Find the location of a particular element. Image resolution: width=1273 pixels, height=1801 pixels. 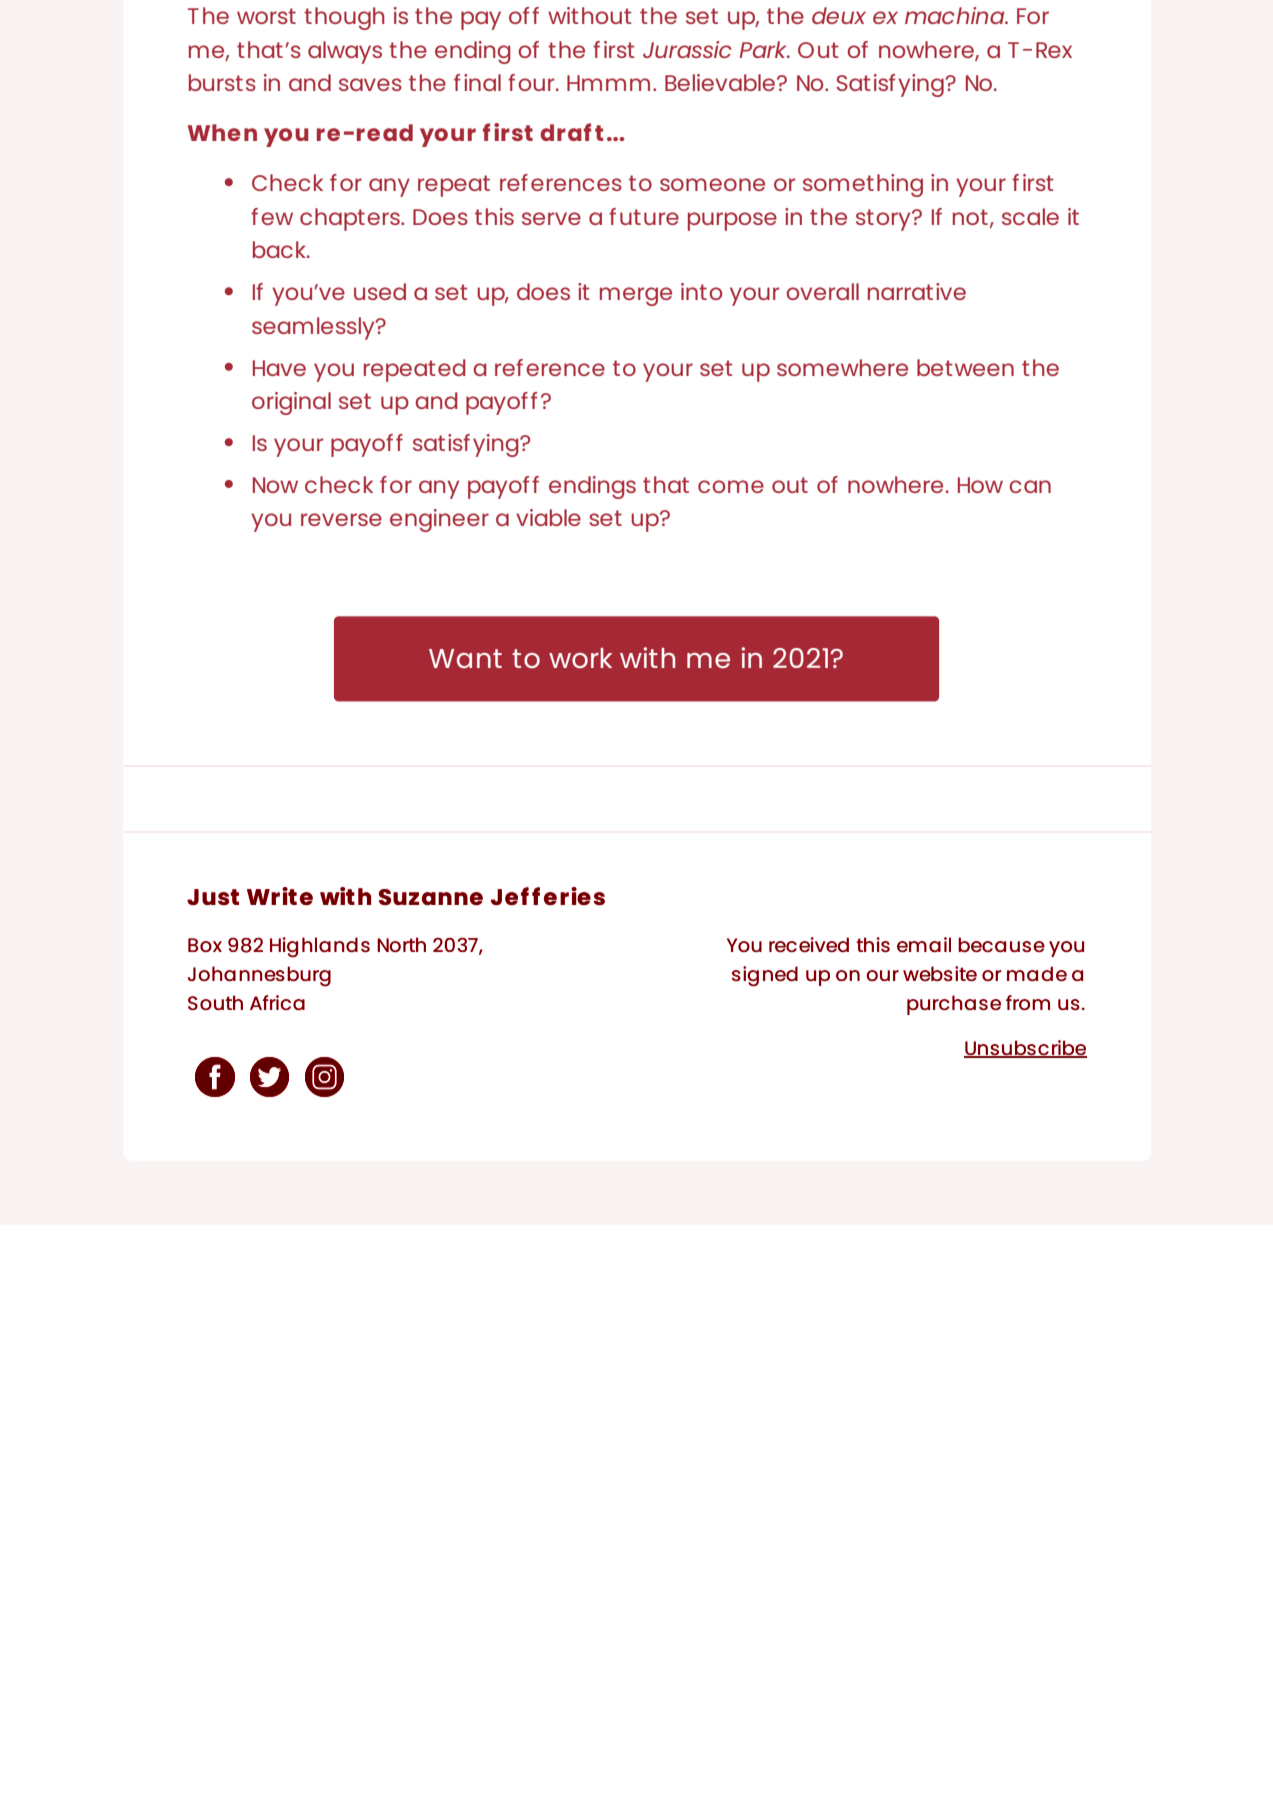

merge is located at coordinates (636, 296).
